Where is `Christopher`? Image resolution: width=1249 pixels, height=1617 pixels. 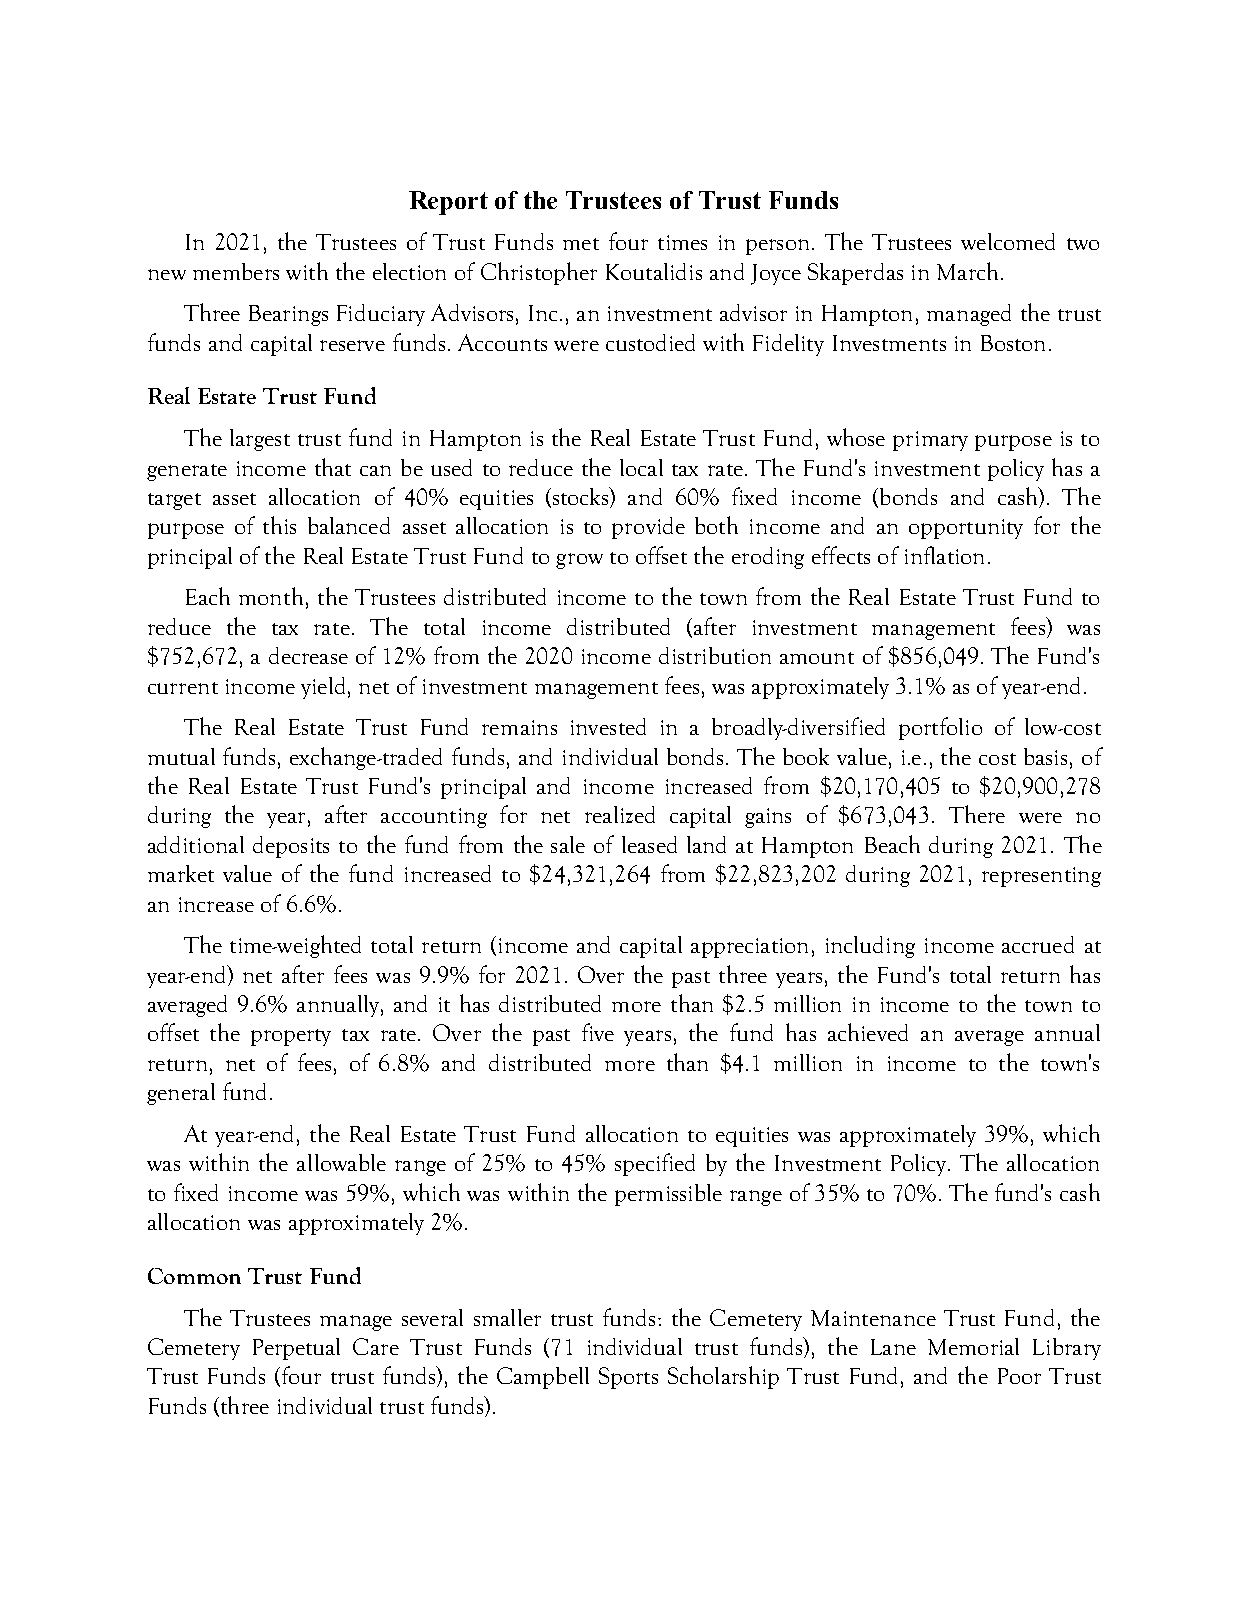
Christopher is located at coordinates (539, 273).
